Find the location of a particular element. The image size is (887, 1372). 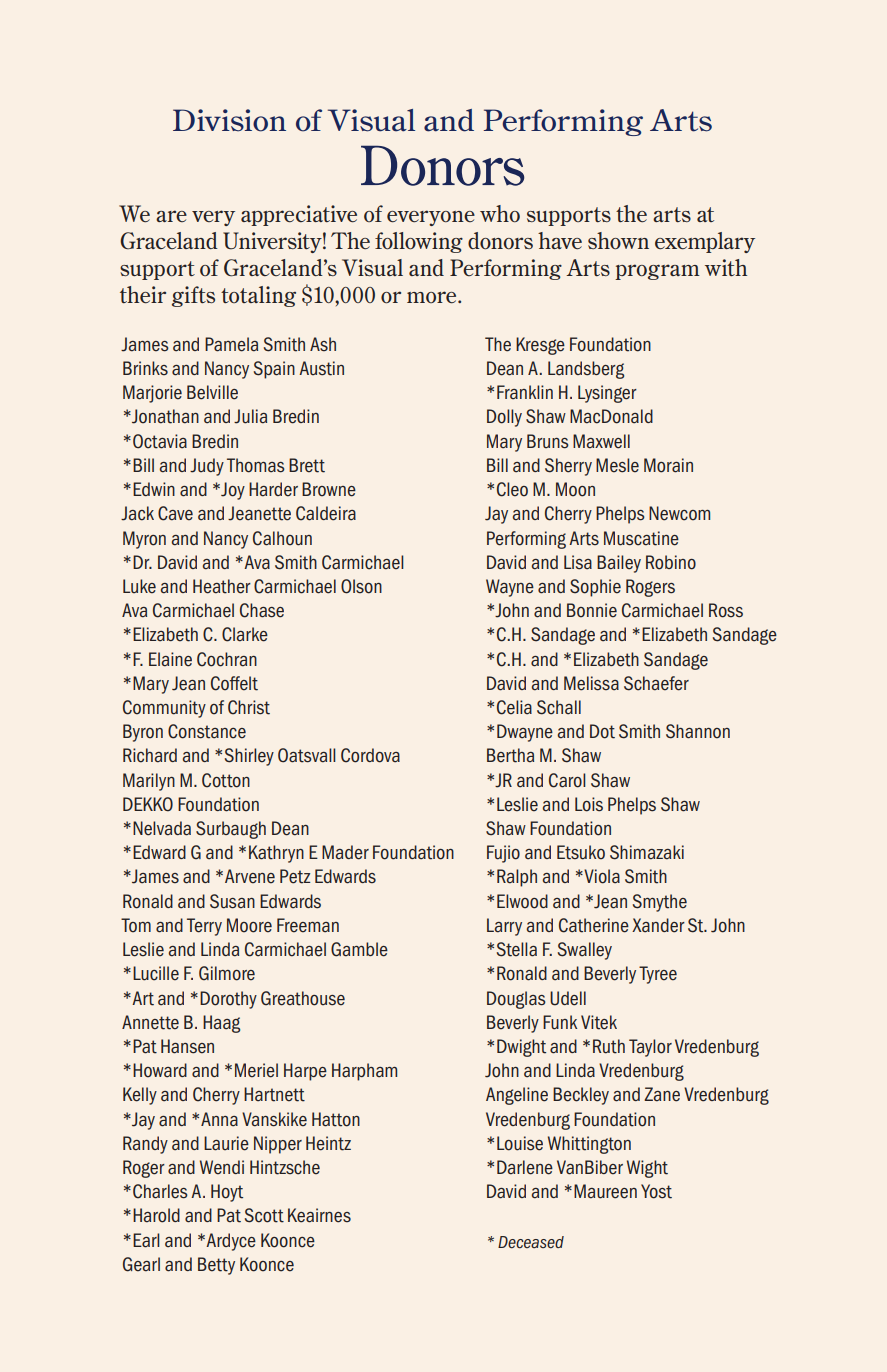

Yost is located at coordinates (656, 1191).
